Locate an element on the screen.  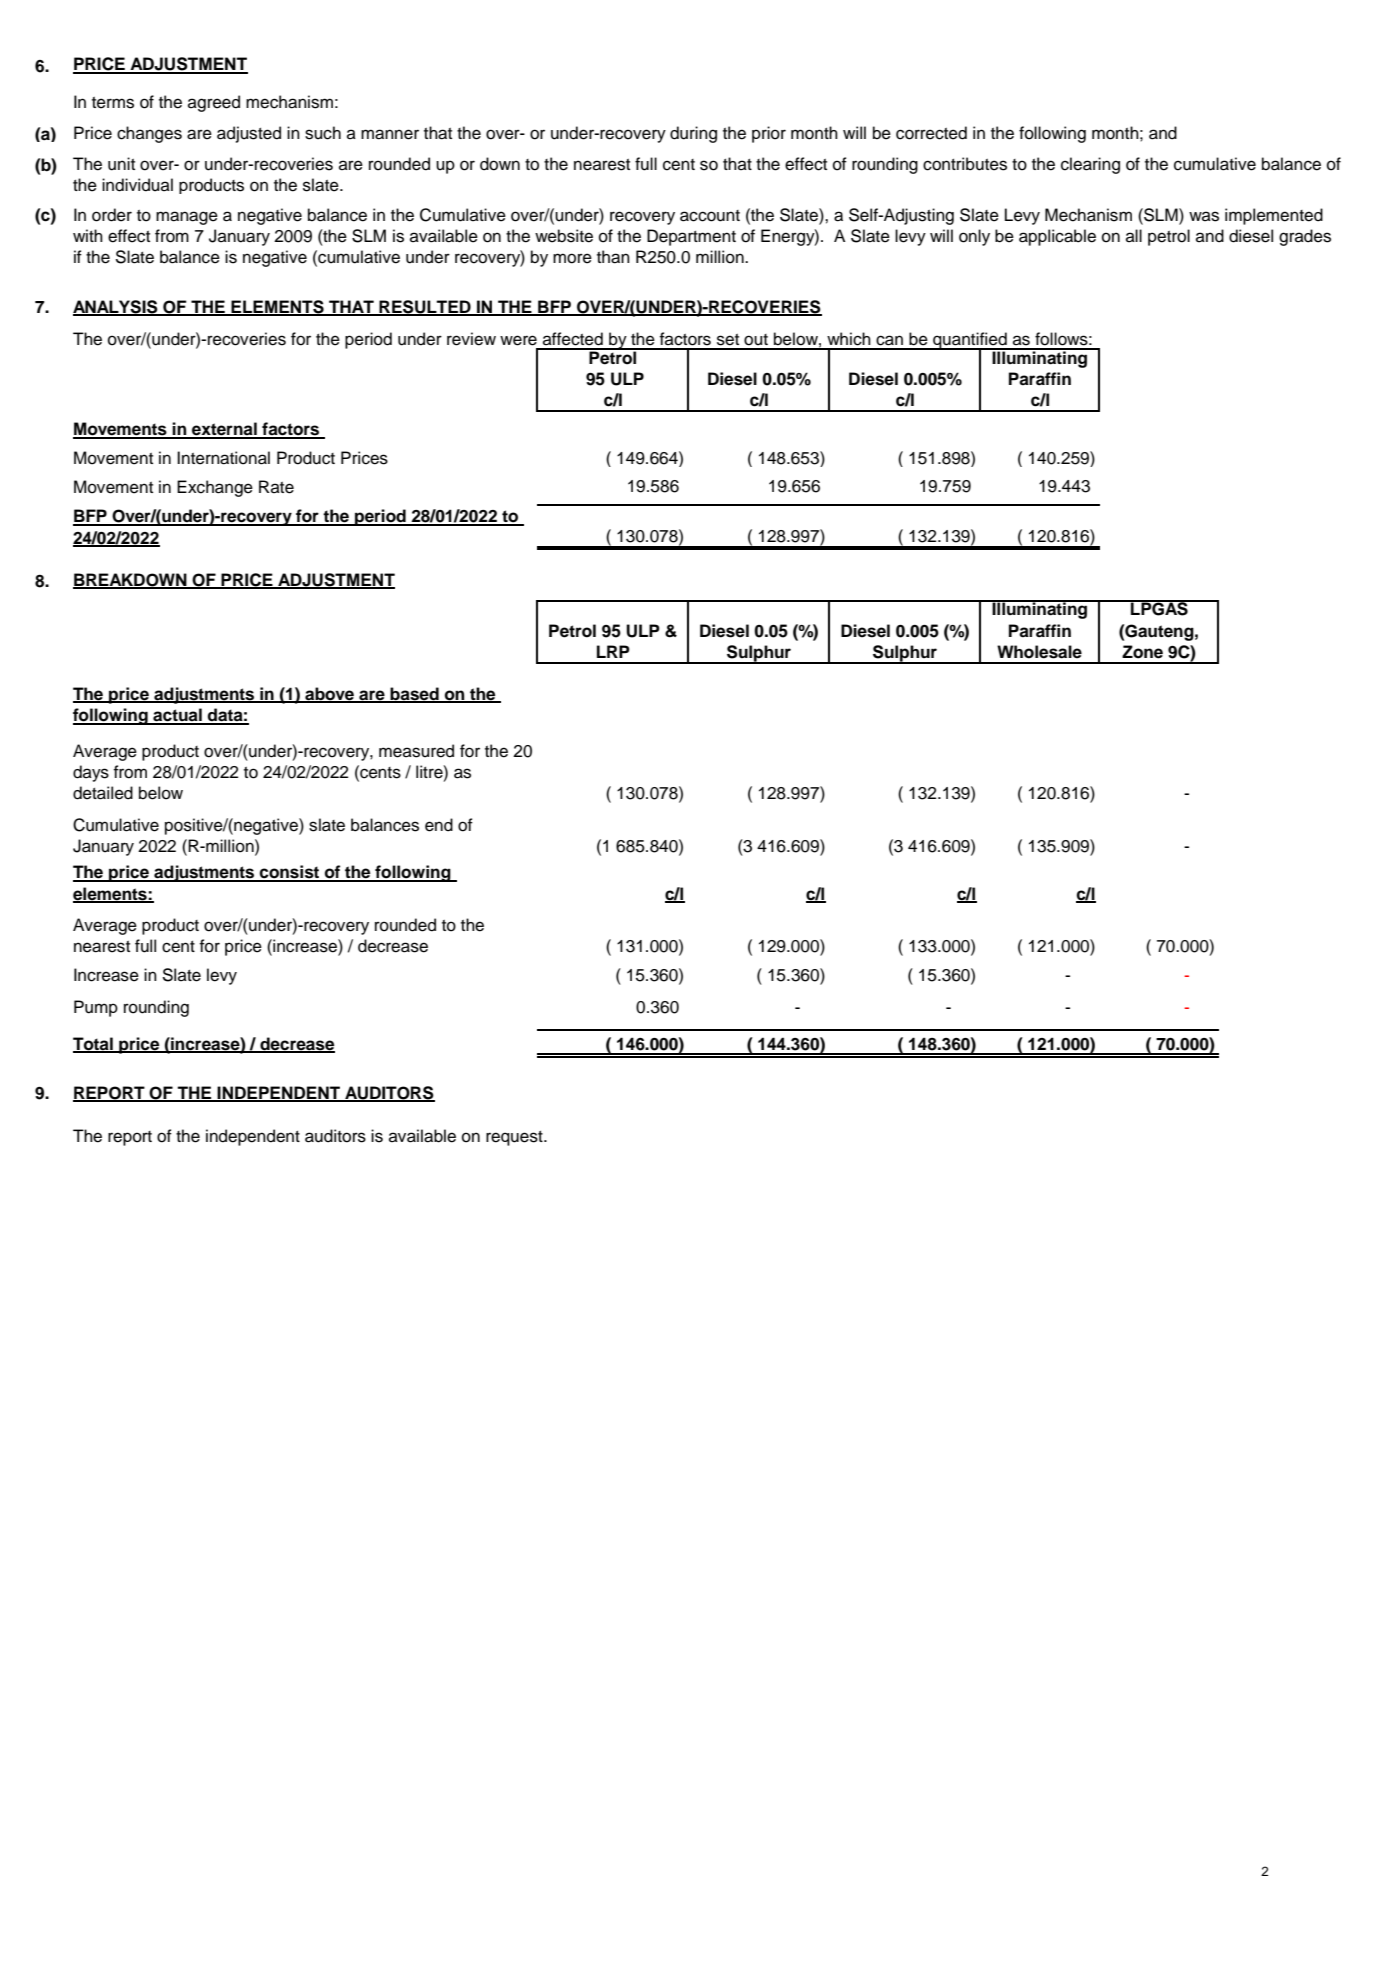
measured is located at coordinates (416, 751).
